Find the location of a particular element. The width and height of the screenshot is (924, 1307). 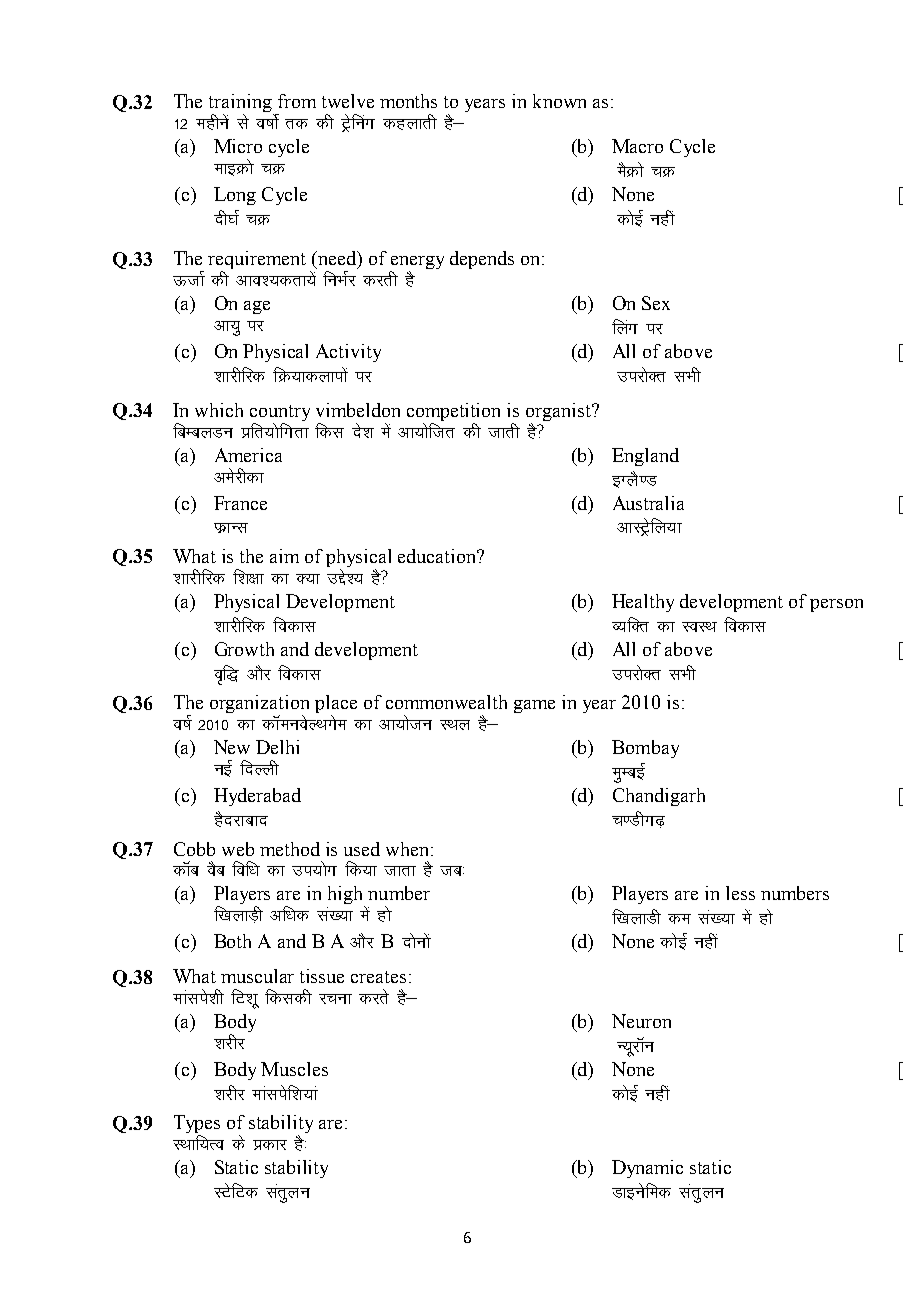

Hyderabad is located at coordinates (257, 797).
